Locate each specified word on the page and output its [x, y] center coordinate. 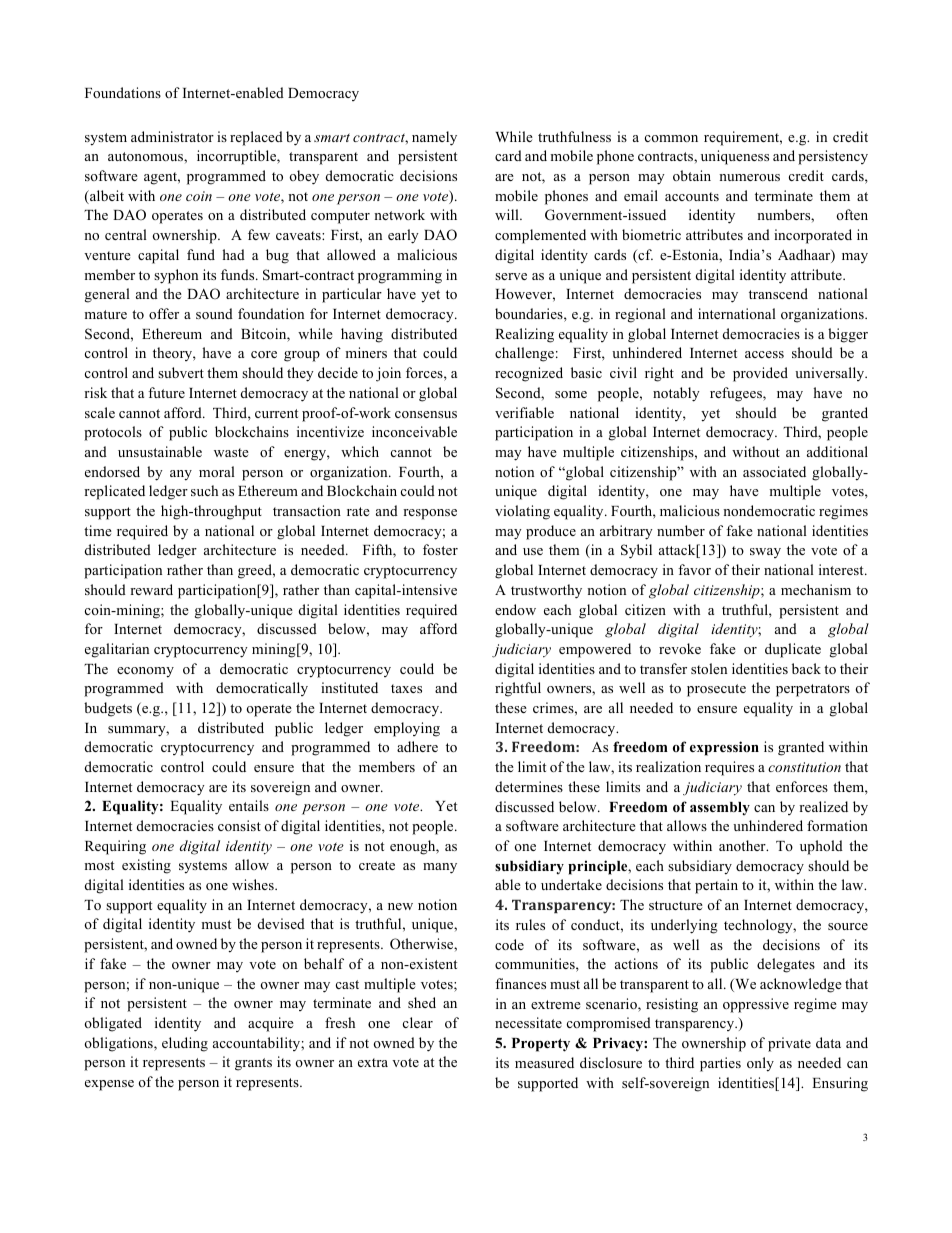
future [166, 392]
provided [760, 374]
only [760, 1064]
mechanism [816, 589]
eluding [185, 1044]
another [743, 845]
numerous [749, 177]
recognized [529, 374]
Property [541, 1045]
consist [239, 825]
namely [434, 138]
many [440, 868]
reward [151, 589]
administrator [172, 136]
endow [515, 609]
